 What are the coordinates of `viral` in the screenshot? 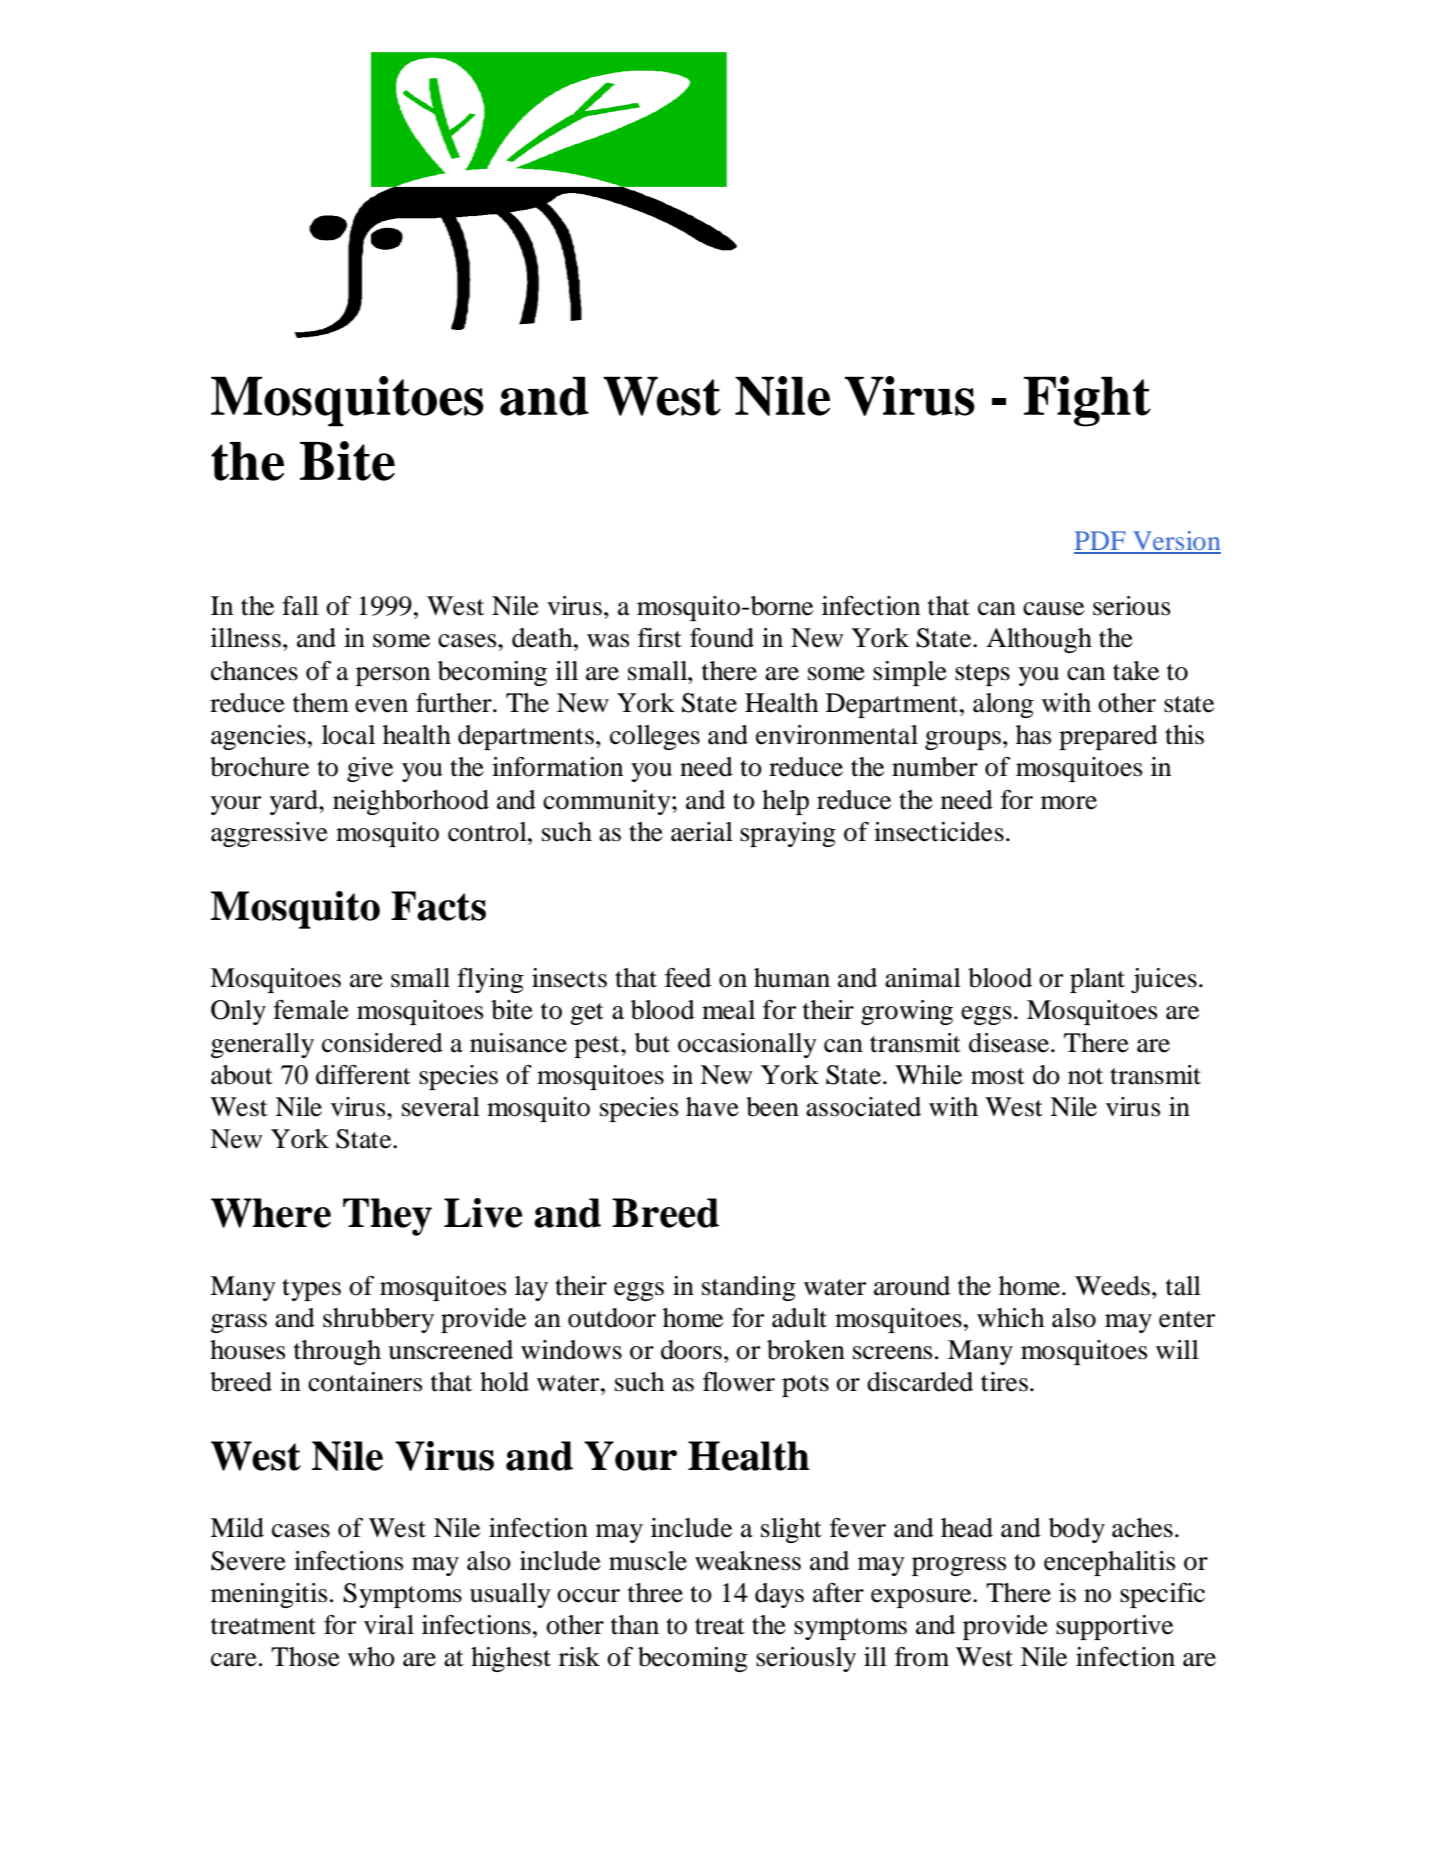 It's located at (389, 1625).
